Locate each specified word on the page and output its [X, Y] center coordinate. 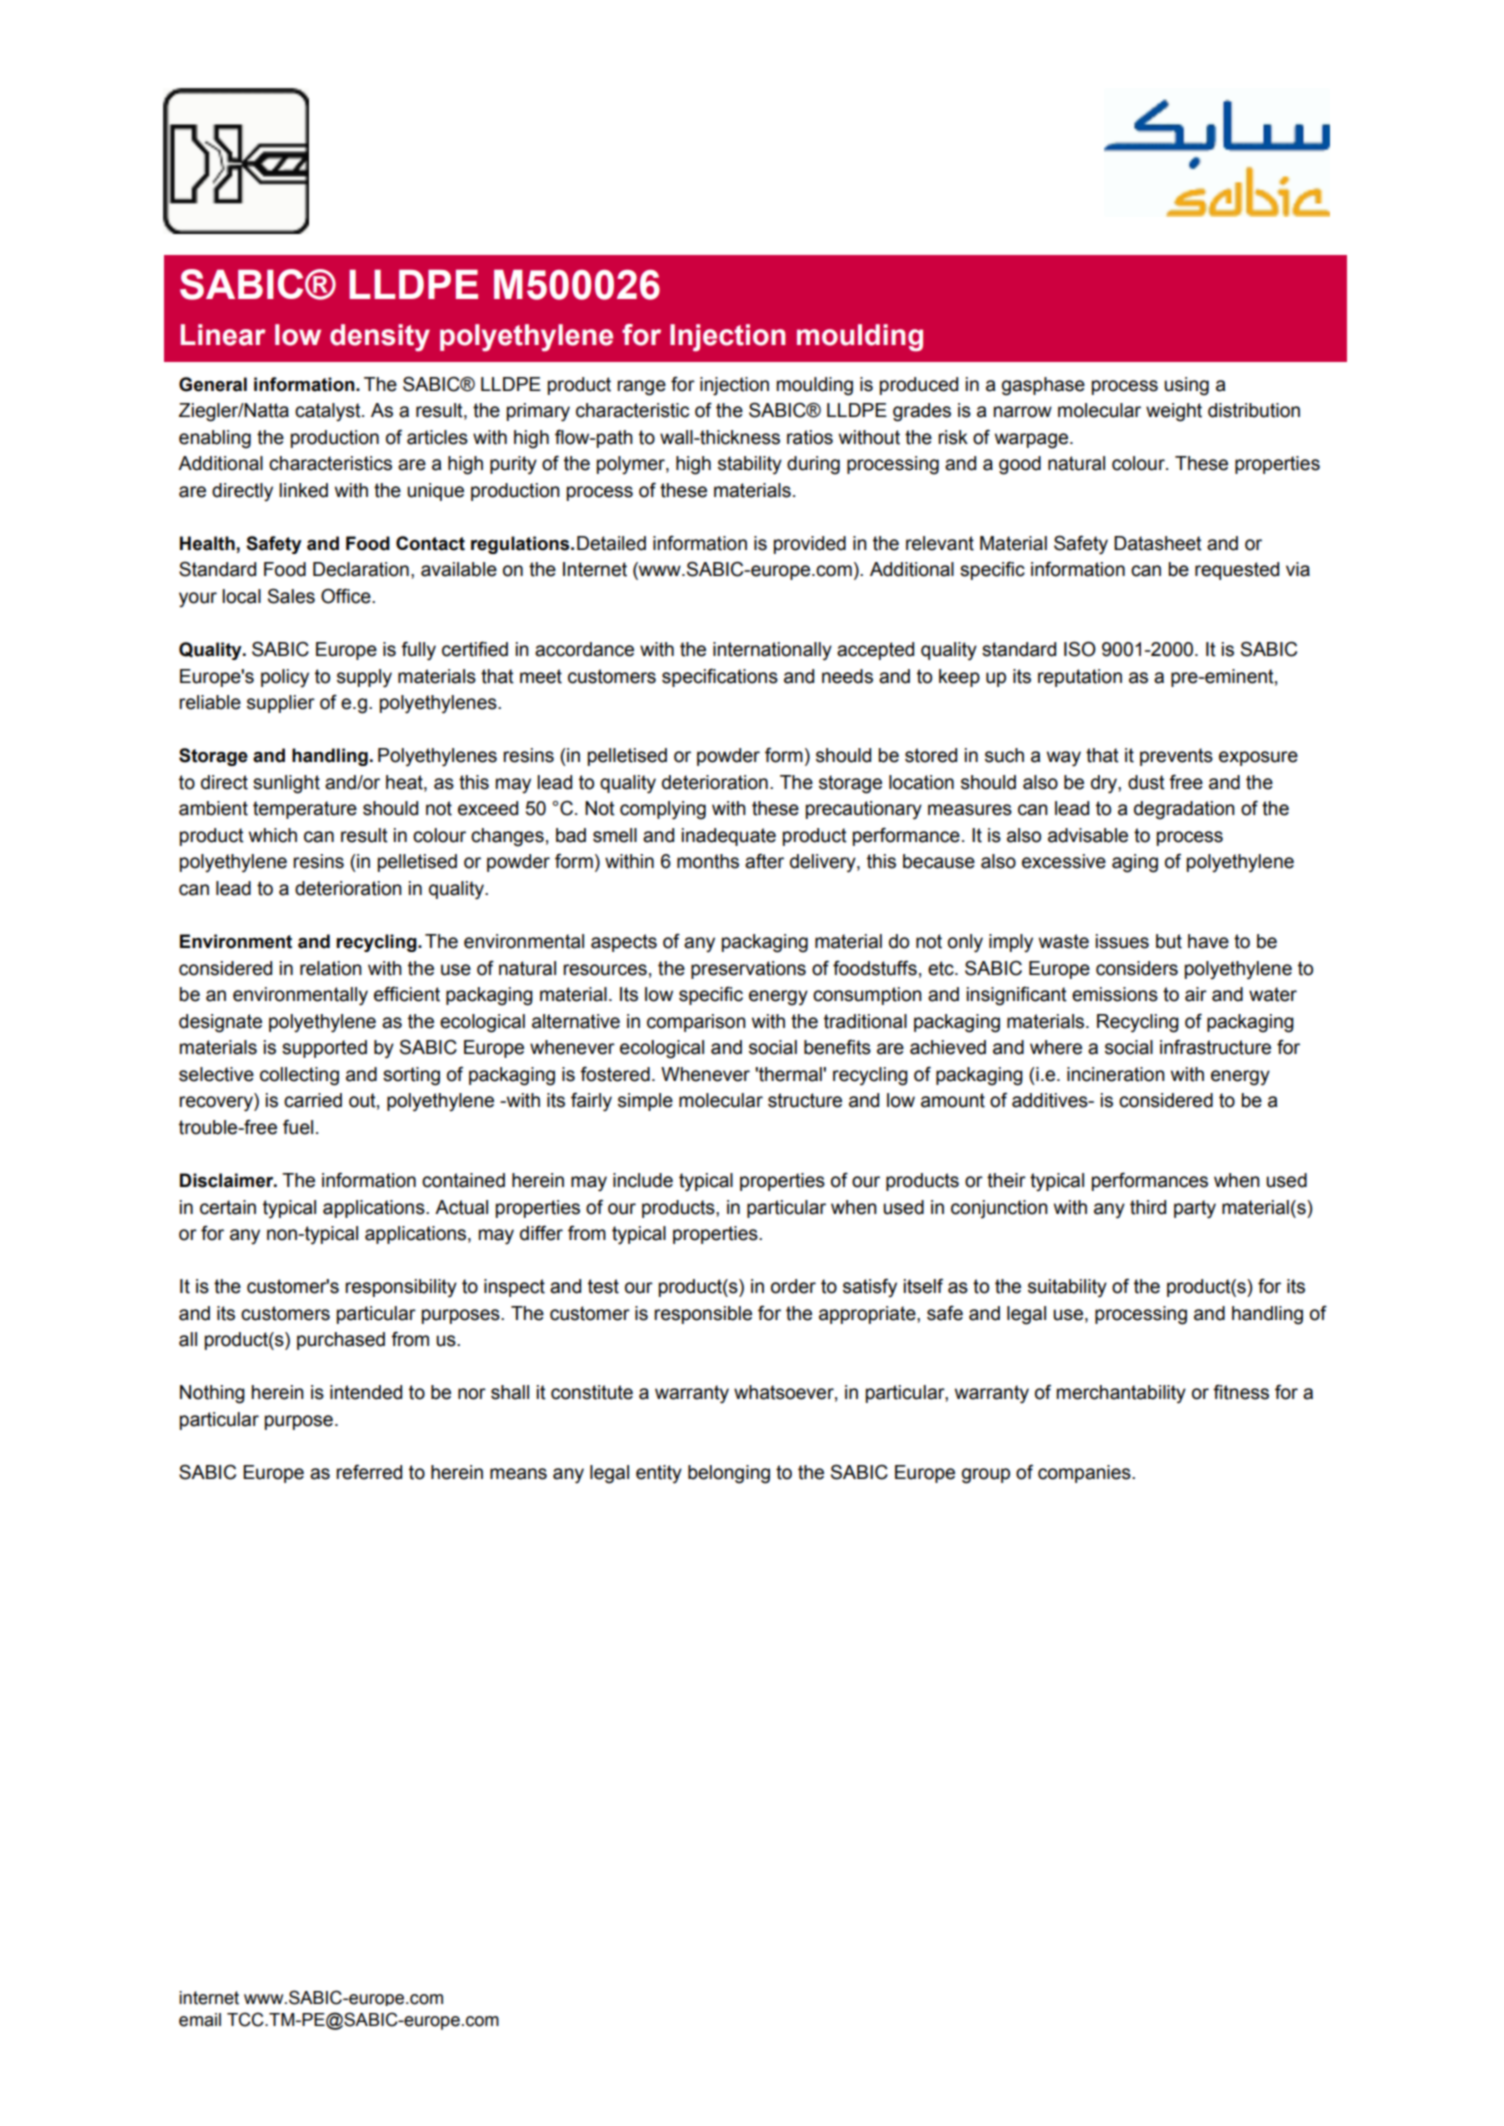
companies [1085, 1474]
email [200, 2020]
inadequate [729, 837]
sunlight [286, 784]
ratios [810, 437]
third [1148, 1207]
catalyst [329, 412]
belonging [729, 1474]
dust [1146, 782]
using [1186, 386]
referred [369, 1472]
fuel [298, 1127]
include [643, 1180]
